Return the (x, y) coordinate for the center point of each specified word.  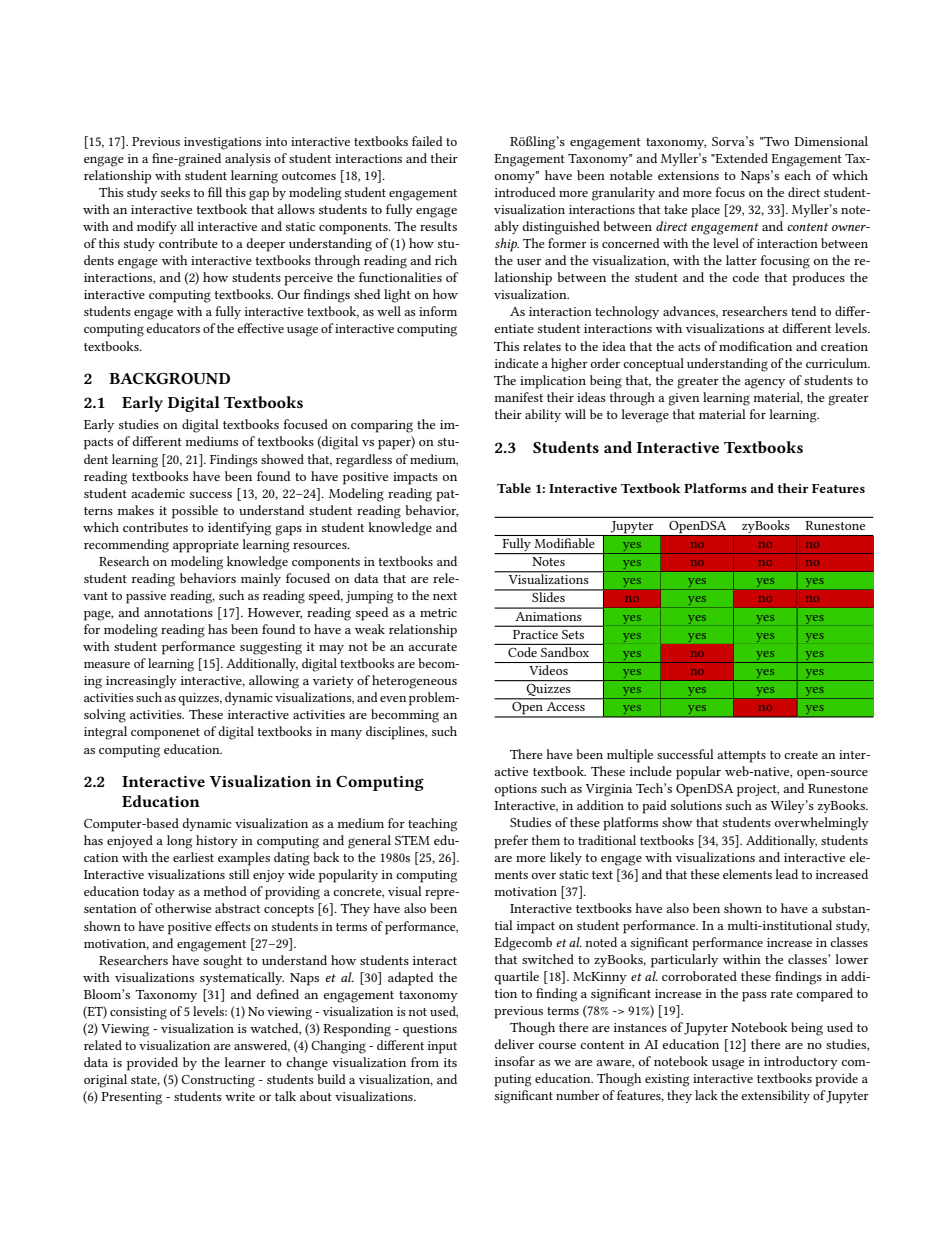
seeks (175, 192)
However (275, 613)
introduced (525, 192)
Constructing (218, 1081)
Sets (573, 634)
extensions (688, 175)
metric (438, 612)
